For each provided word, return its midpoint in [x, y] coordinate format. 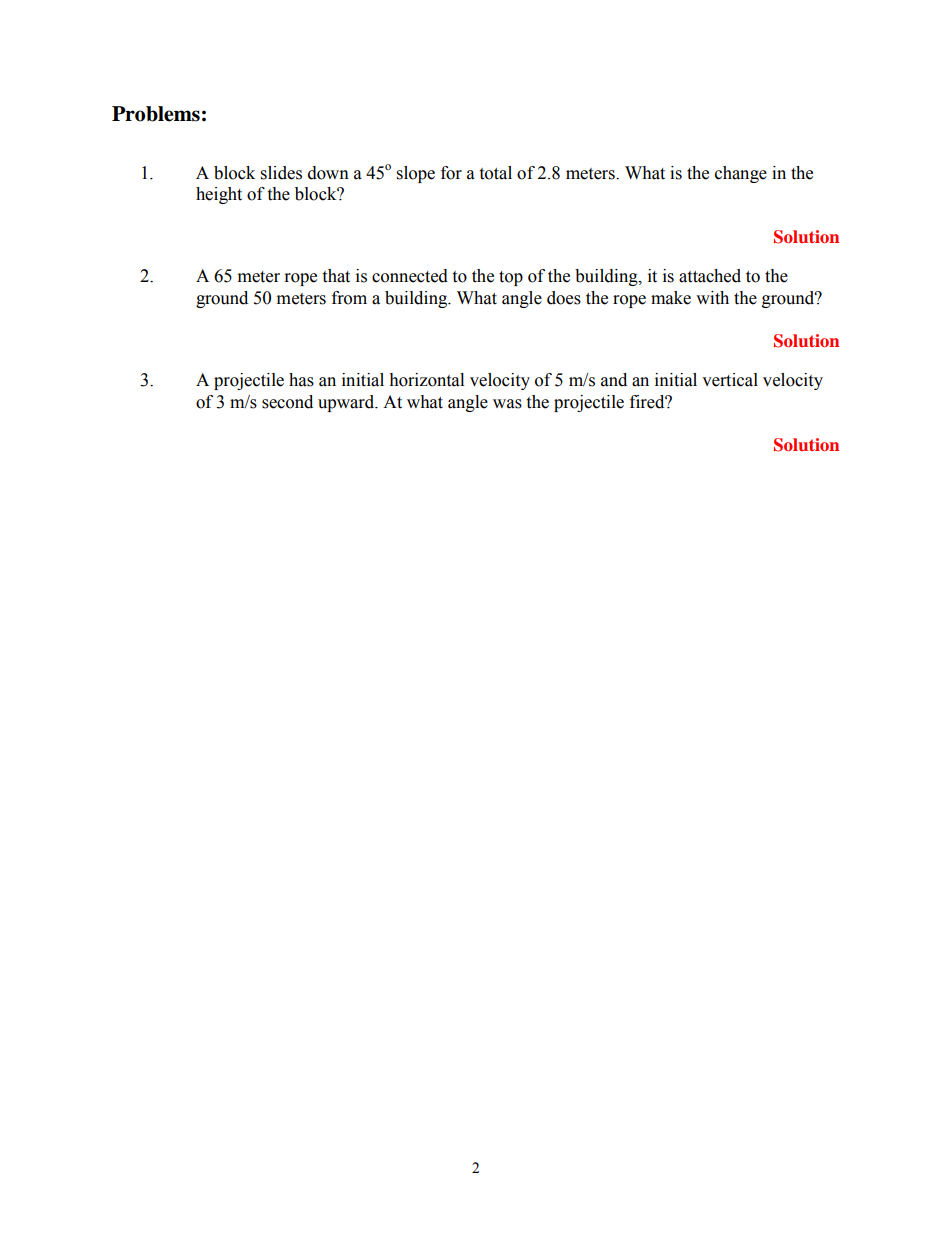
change [741, 174]
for [451, 173]
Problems [156, 114]
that [336, 276]
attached [710, 276]
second [287, 402]
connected [410, 276]
